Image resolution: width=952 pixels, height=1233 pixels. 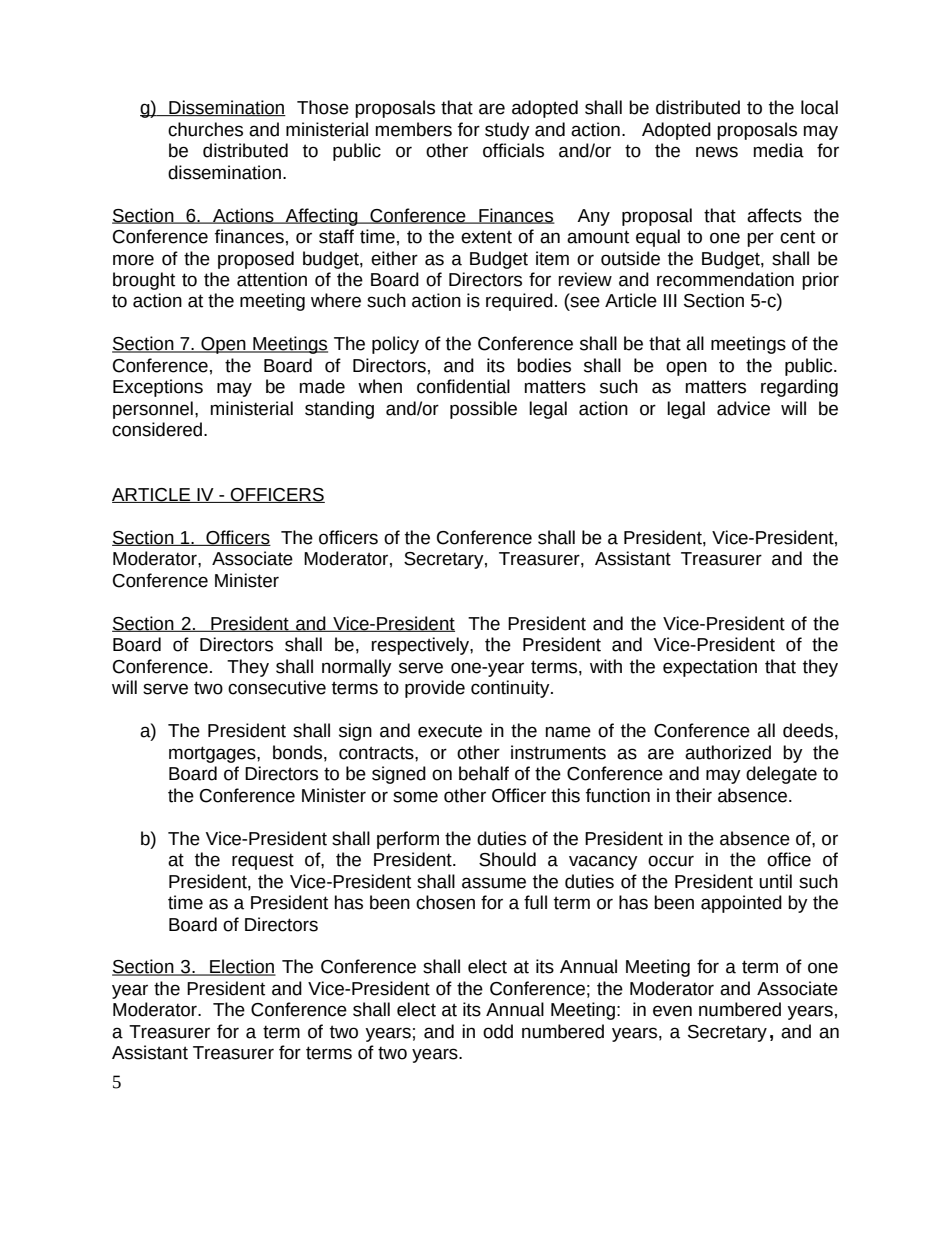 What do you see at coordinates (277, 687) in the document?
I see `consecutive` at bounding box center [277, 687].
